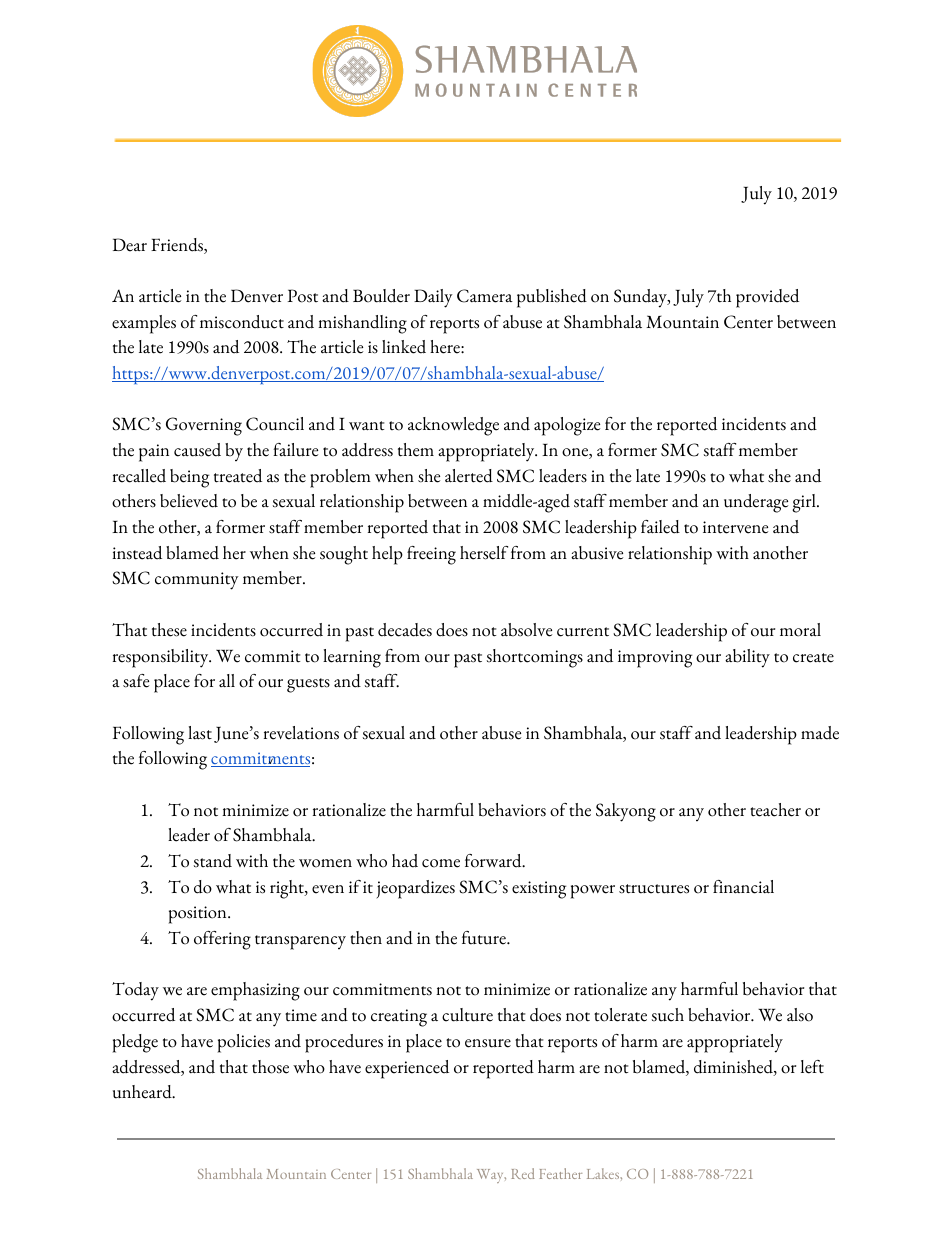 The width and height of the image is (952, 1233). What do you see at coordinates (820, 733) in the image?
I see `made` at bounding box center [820, 733].
